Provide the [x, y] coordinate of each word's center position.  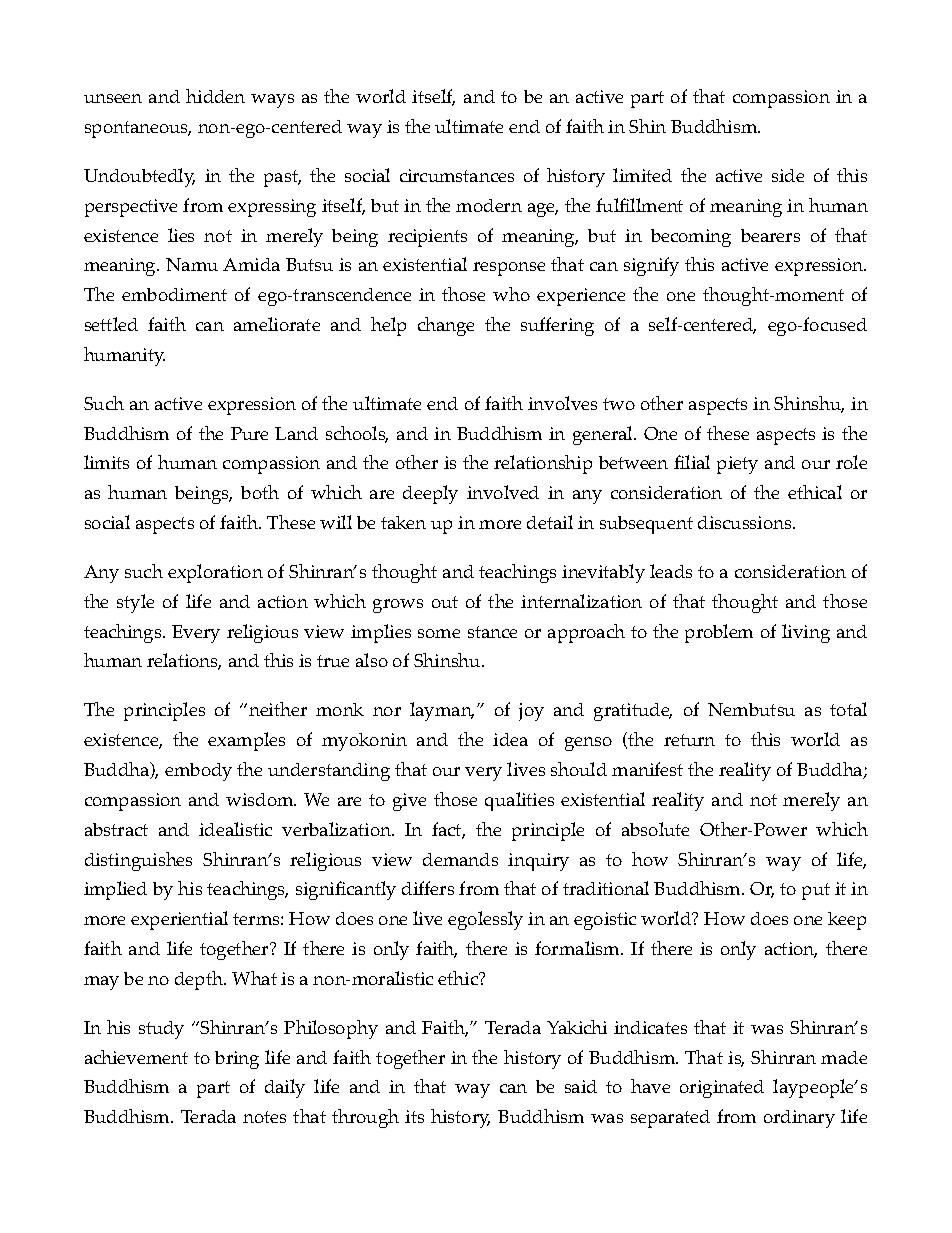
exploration [215, 573]
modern [489, 205]
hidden [215, 96]
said [581, 1086]
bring [237, 1060]
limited [642, 175]
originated [722, 1089]
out [445, 602]
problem [719, 633]
